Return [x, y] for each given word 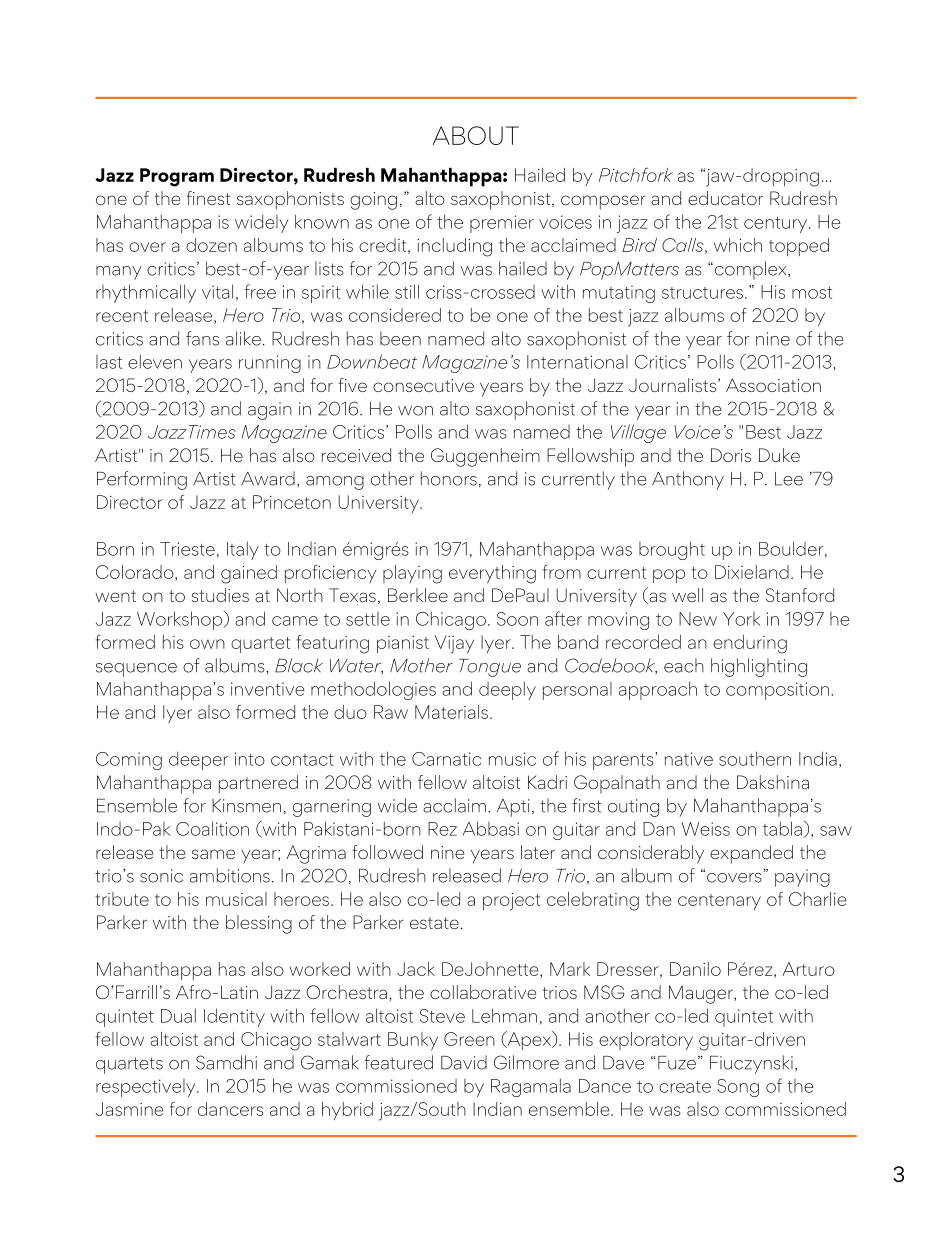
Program [177, 177]
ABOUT [476, 135]
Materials [453, 712]
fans [202, 338]
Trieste [187, 549]
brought [672, 550]
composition [777, 691]
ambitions [230, 875]
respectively [147, 1088]
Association [773, 385]
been [400, 338]
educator [725, 198]
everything [492, 574]
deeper [198, 760]
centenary [719, 902]
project [511, 902]
